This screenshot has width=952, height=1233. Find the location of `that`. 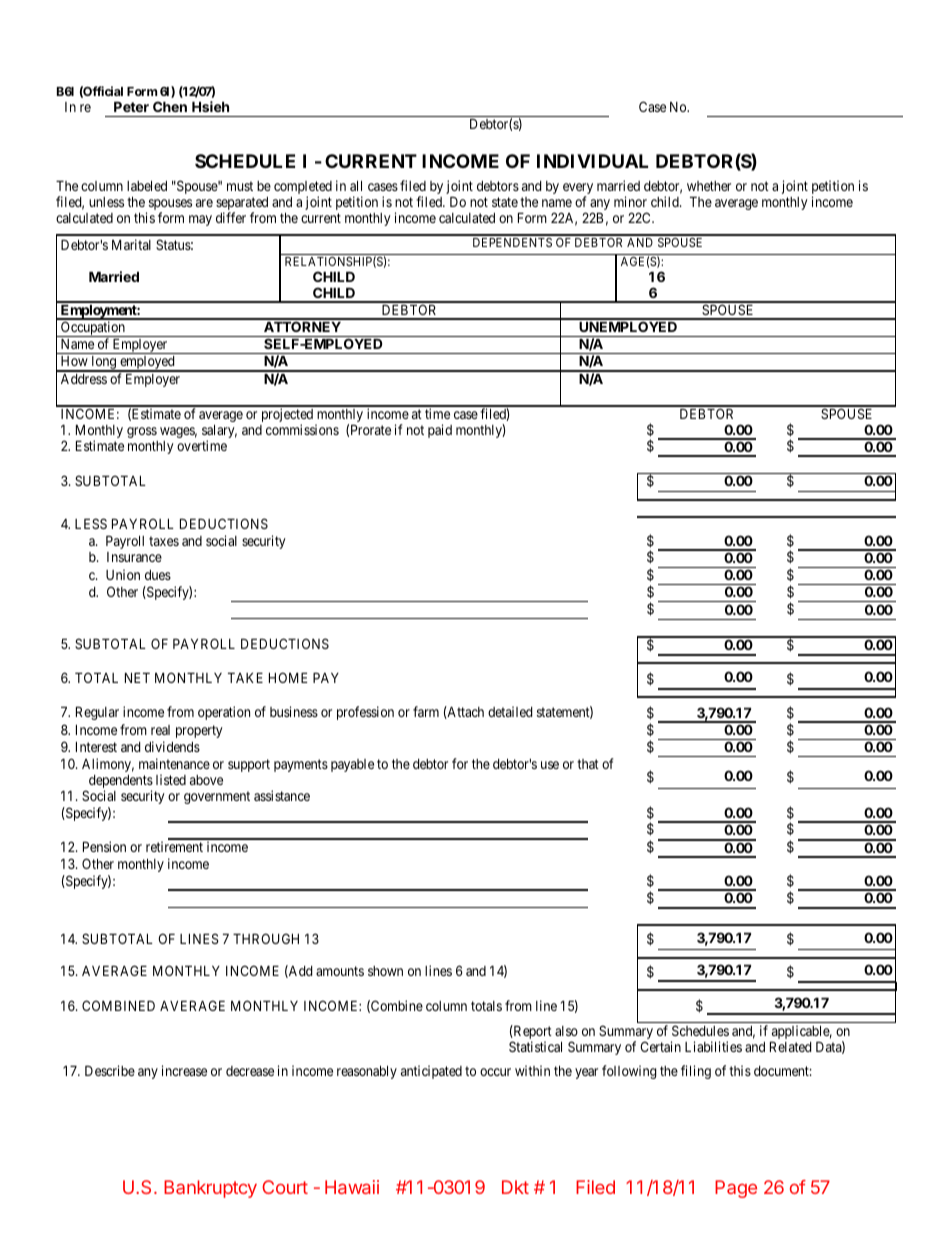

that is located at coordinates (588, 764).
